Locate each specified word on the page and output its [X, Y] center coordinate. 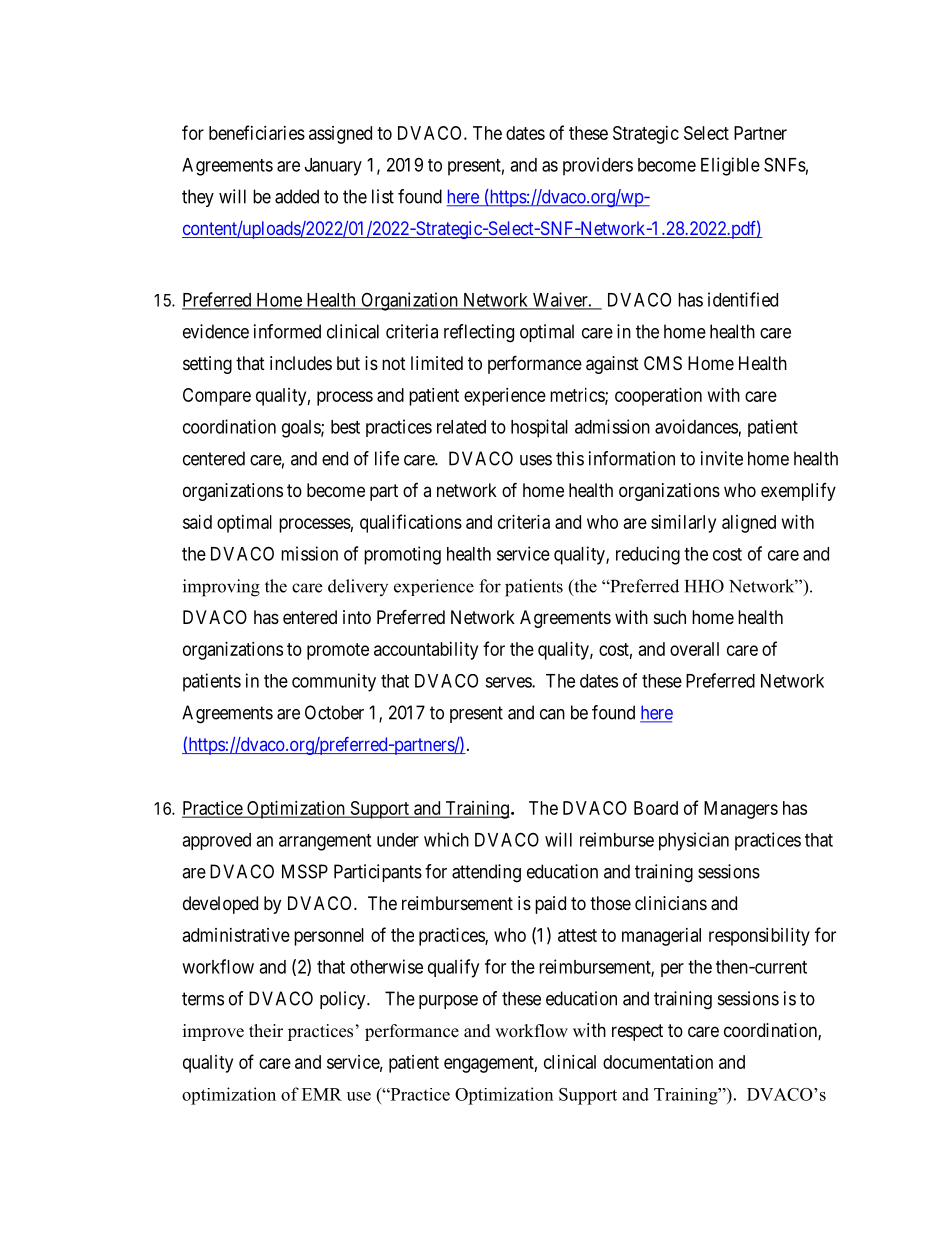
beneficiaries [257, 132]
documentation [658, 1062]
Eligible [730, 166]
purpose [448, 1002]
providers [598, 166]
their [266, 1031]
